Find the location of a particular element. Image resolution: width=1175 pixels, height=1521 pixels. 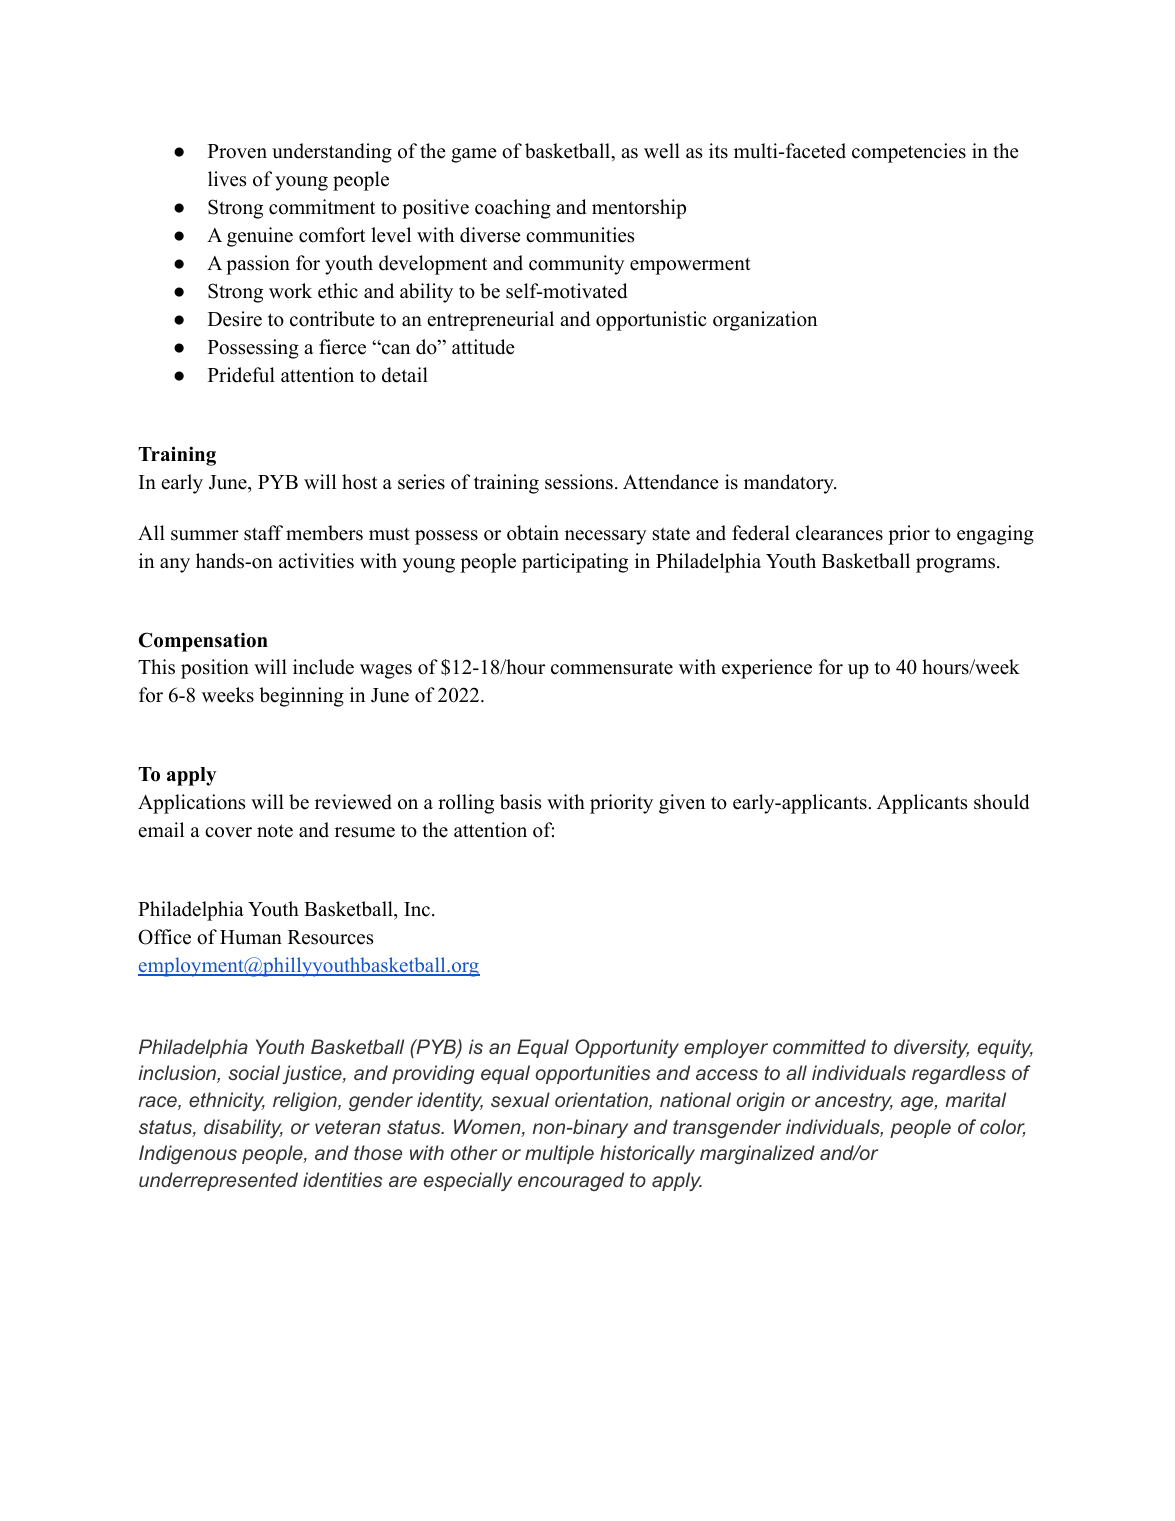

encouraged is located at coordinates (571, 1181).
